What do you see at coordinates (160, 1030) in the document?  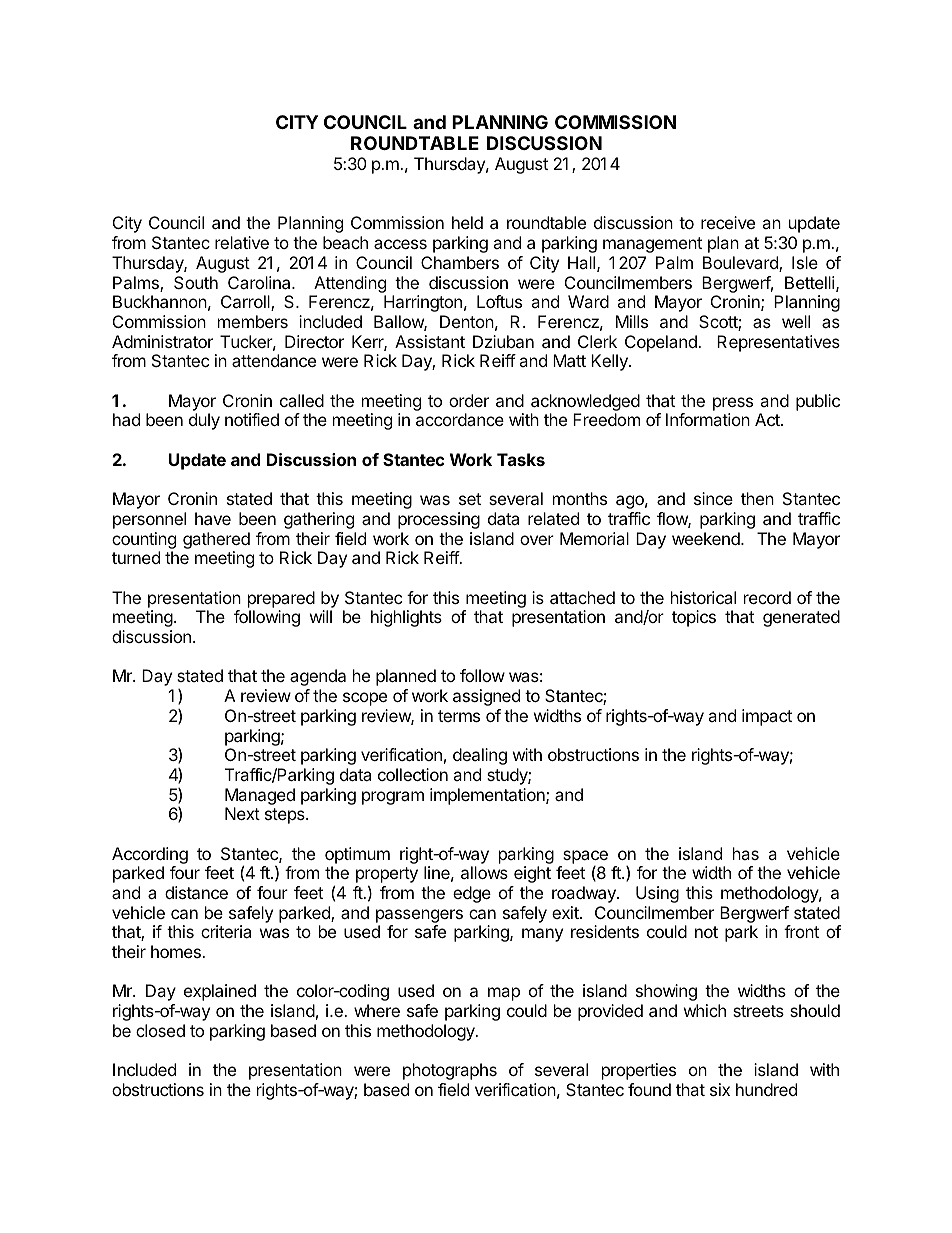 I see `closed` at bounding box center [160, 1030].
